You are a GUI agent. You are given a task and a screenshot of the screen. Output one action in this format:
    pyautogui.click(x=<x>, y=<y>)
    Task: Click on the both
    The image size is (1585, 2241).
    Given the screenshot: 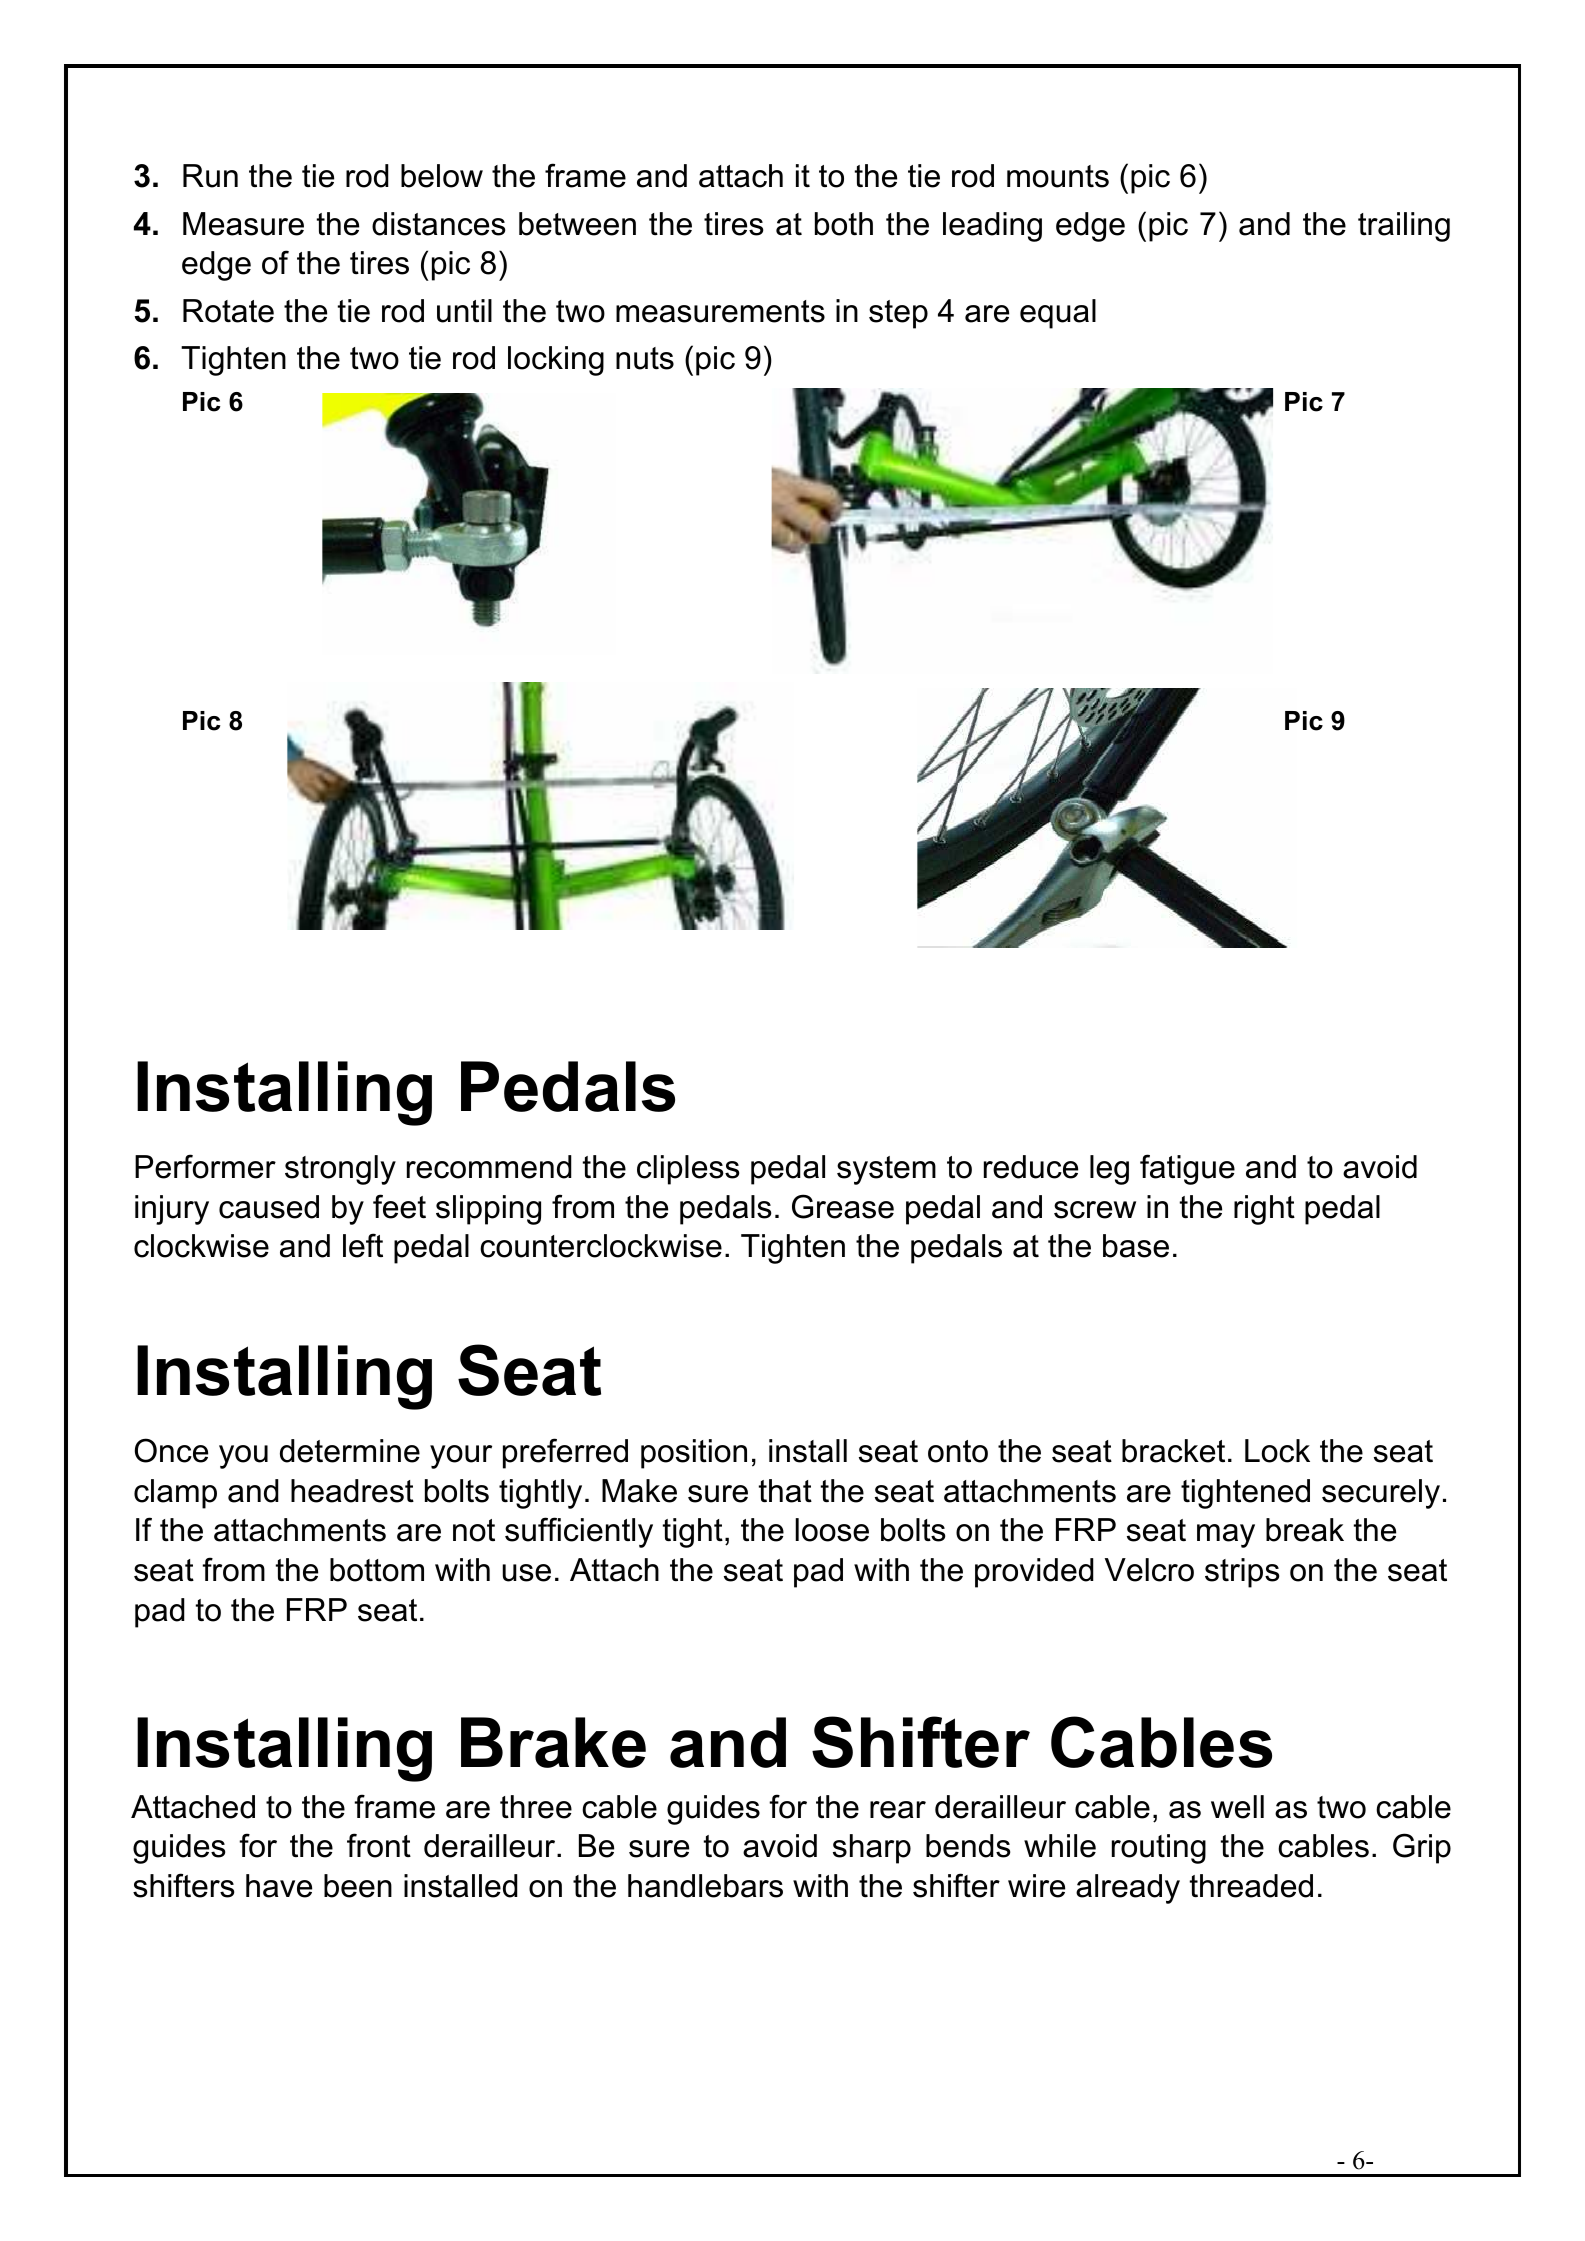 What is the action you would take?
    pyautogui.click(x=844, y=224)
